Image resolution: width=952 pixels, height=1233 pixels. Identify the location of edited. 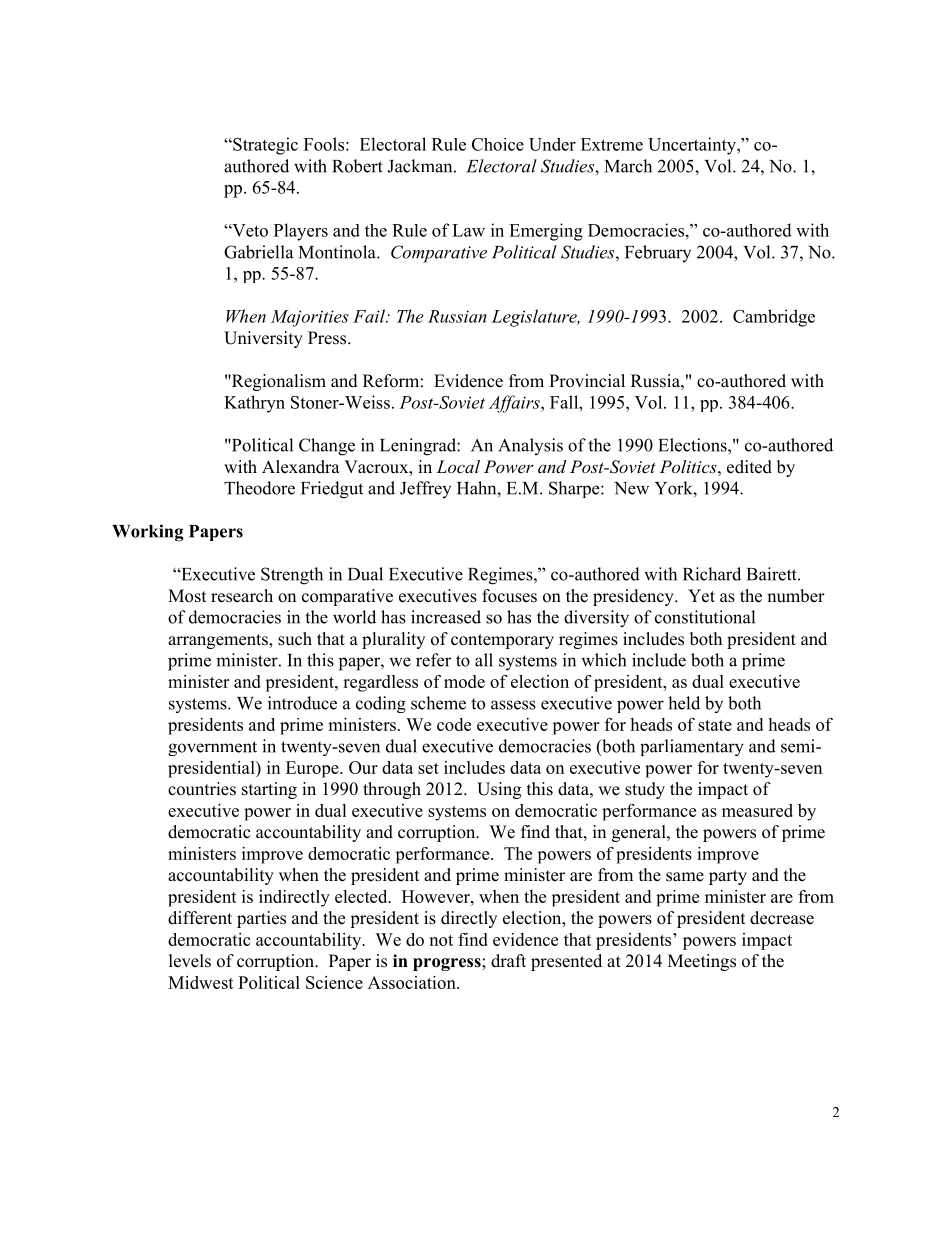
(749, 467).
